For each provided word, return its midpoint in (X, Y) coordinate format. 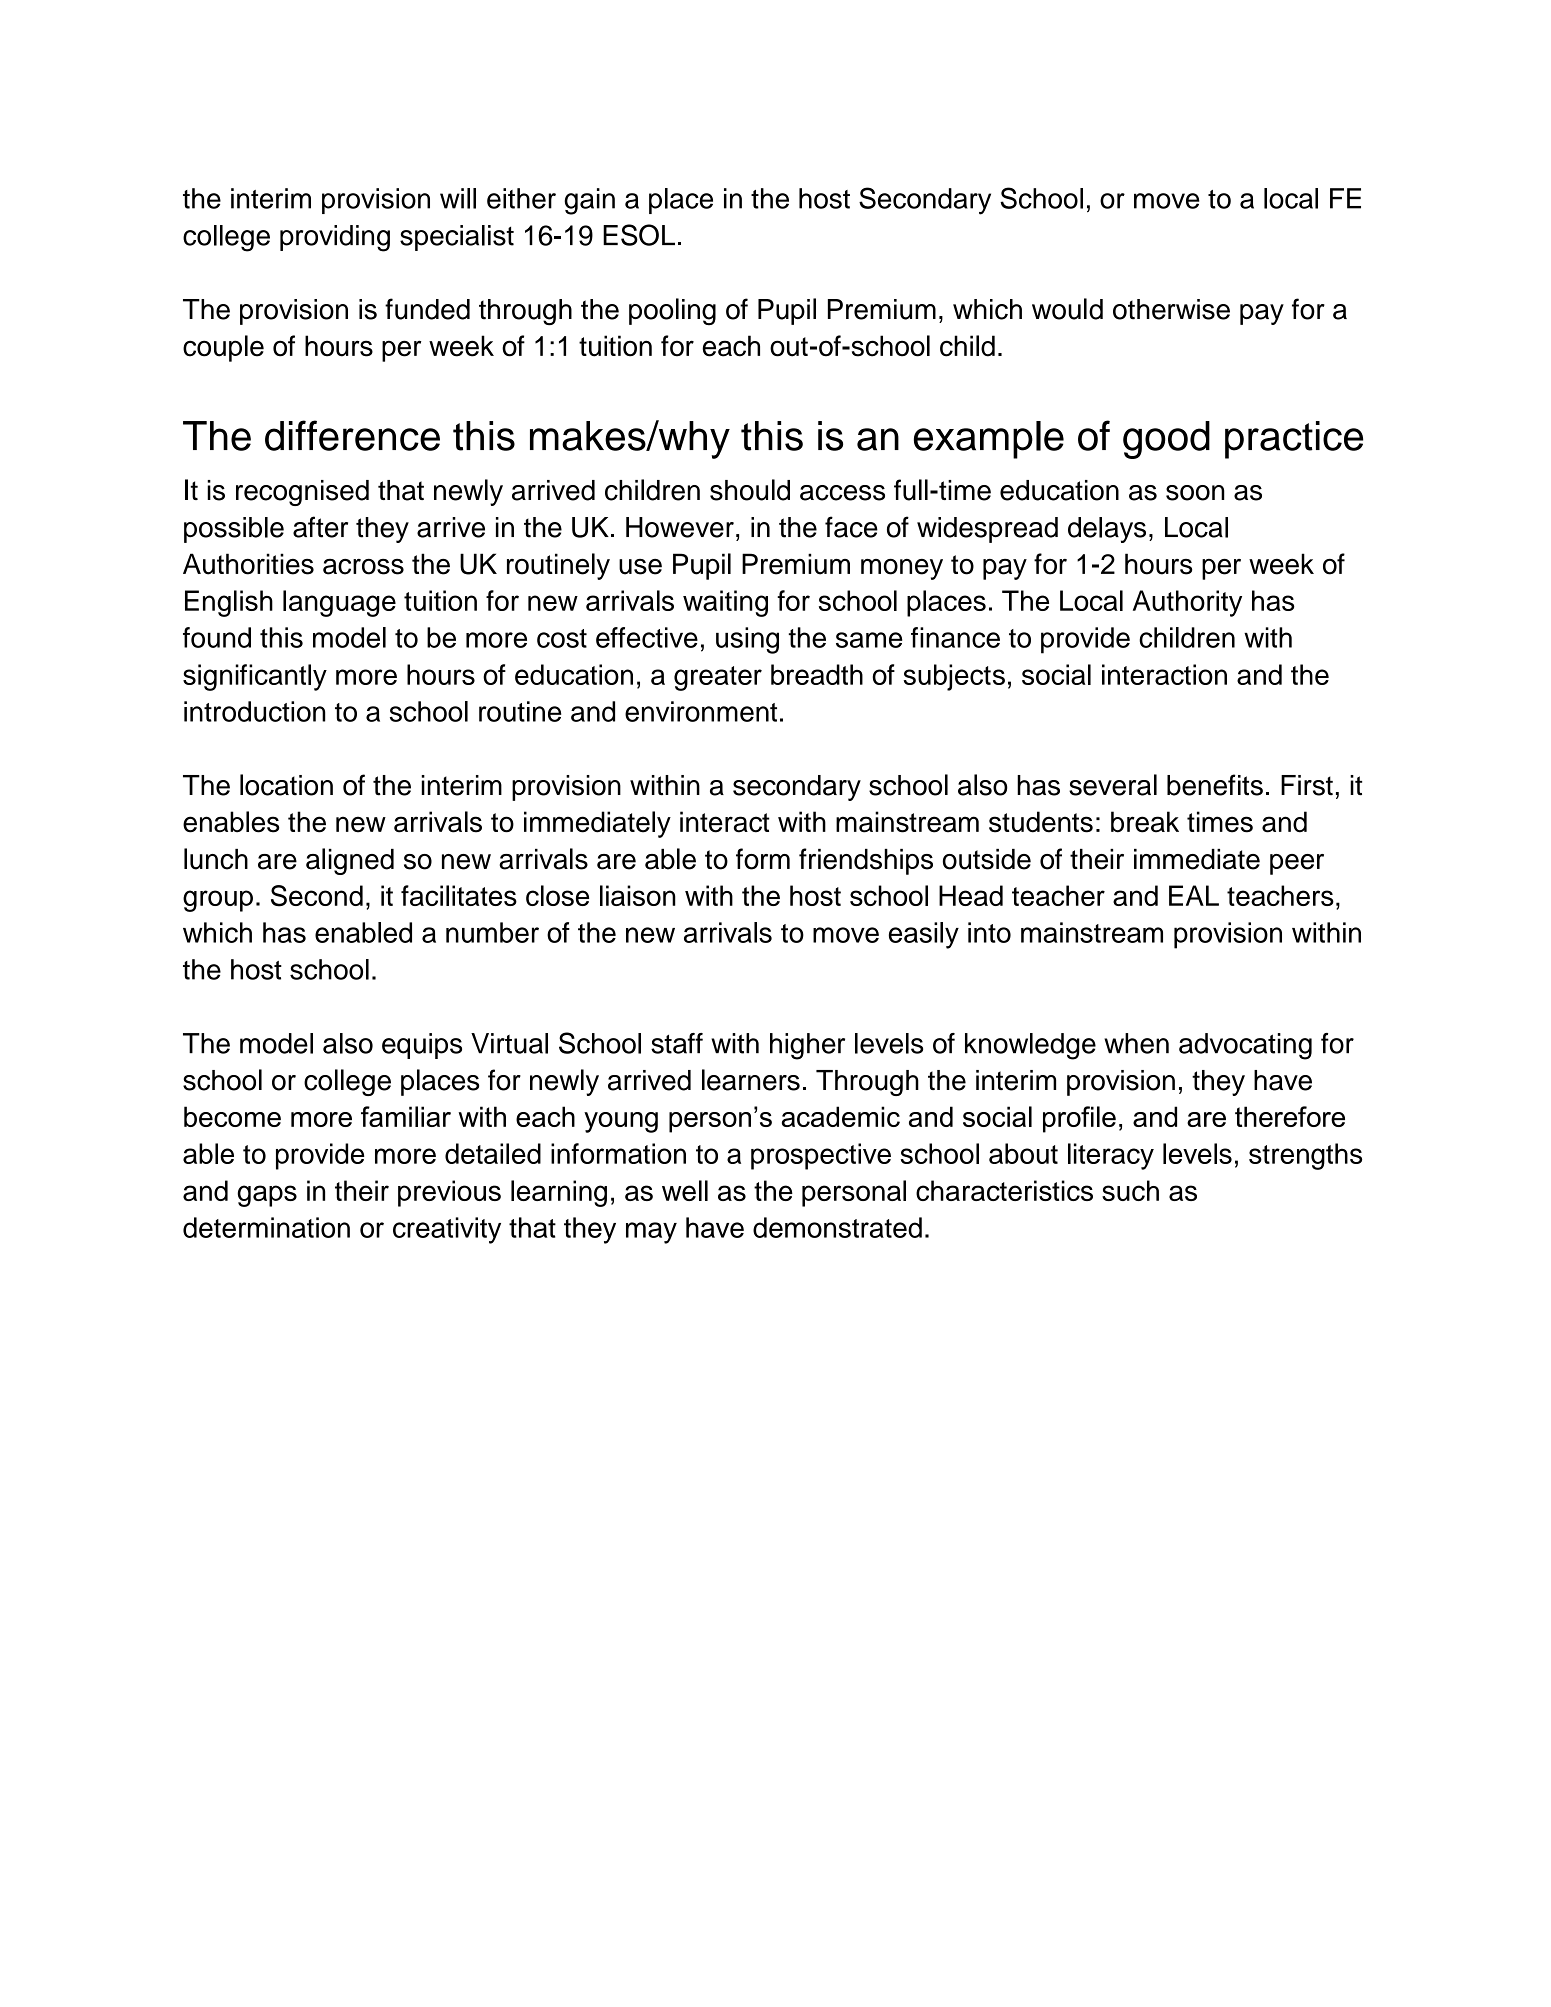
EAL (1194, 895)
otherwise (1171, 309)
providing (335, 238)
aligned (350, 861)
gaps (267, 1196)
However (680, 527)
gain (589, 201)
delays (1107, 530)
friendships (866, 861)
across (363, 567)
